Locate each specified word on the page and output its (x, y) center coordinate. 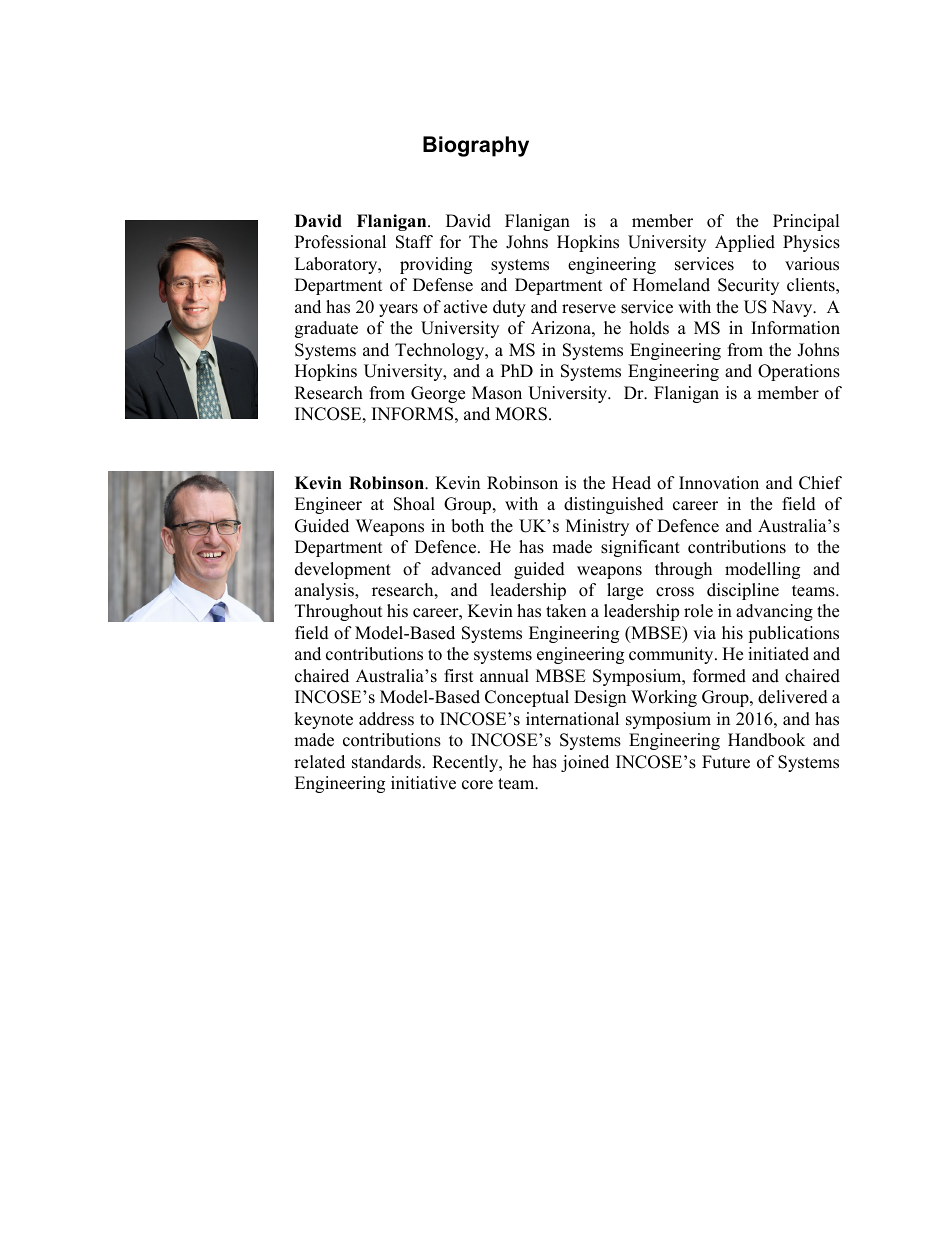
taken (566, 611)
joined (585, 763)
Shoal (414, 504)
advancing (774, 612)
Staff (414, 242)
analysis (325, 591)
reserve (589, 309)
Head (631, 483)
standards (386, 762)
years (398, 310)
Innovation (719, 483)
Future (726, 762)
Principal (806, 222)
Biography (476, 146)
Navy (793, 308)
